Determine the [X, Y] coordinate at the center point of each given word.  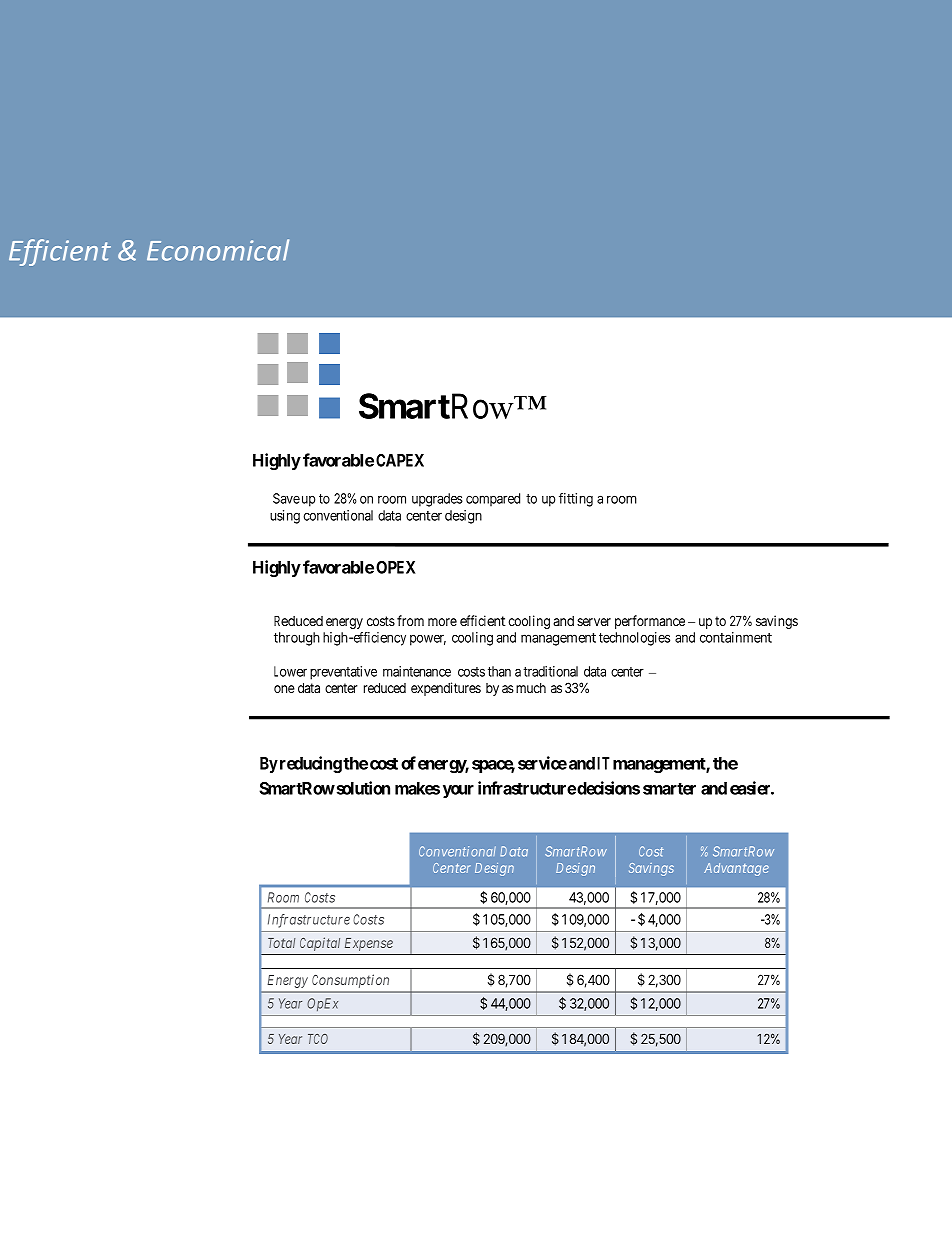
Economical [218, 250]
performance [650, 622]
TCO [318, 1039]
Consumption [350, 981]
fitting [576, 500]
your [458, 791]
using [285, 517]
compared [493, 500]
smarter [669, 789]
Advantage [736, 869]
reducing [311, 764]
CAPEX [400, 460]
